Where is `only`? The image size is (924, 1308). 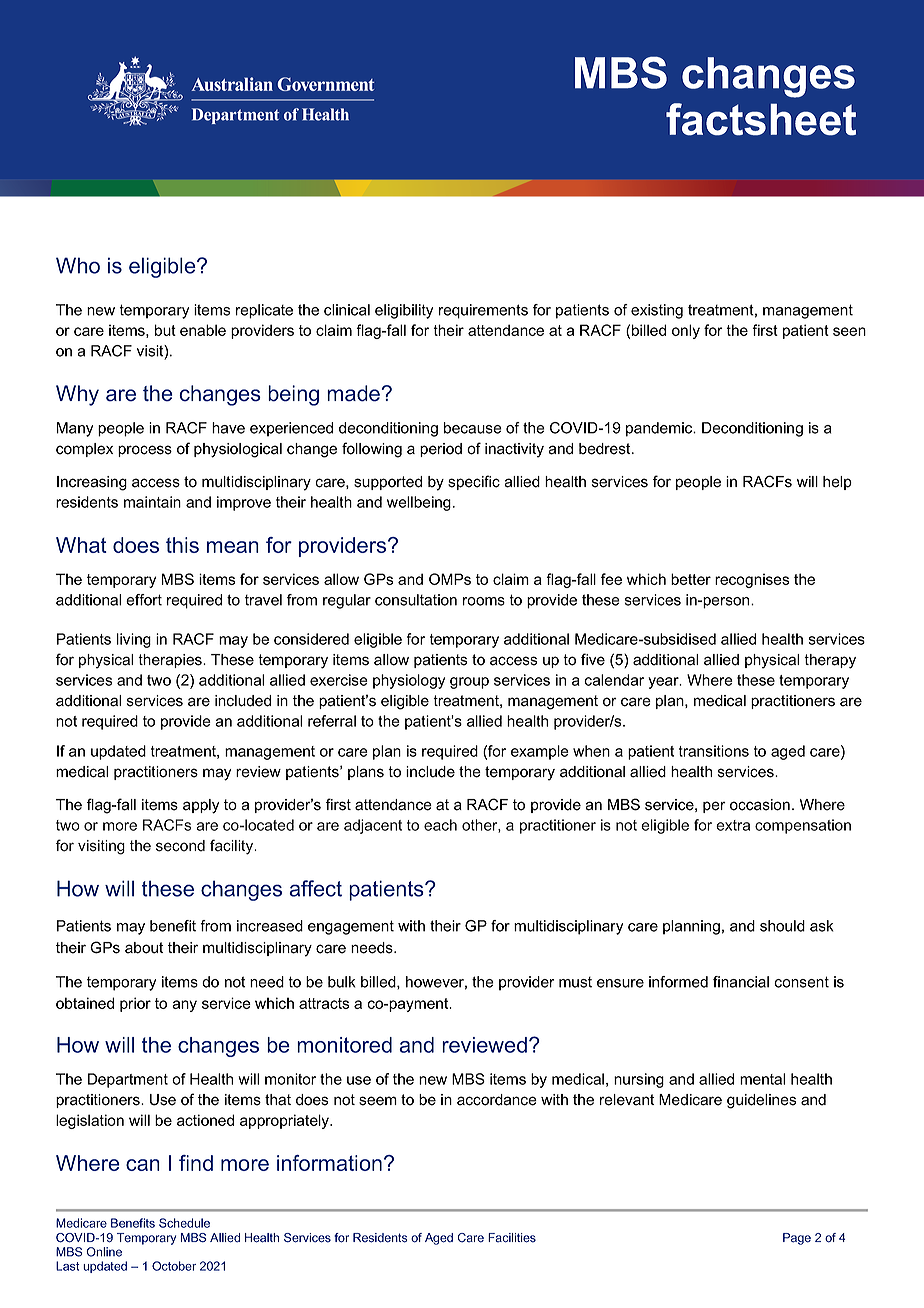
only is located at coordinates (686, 331).
